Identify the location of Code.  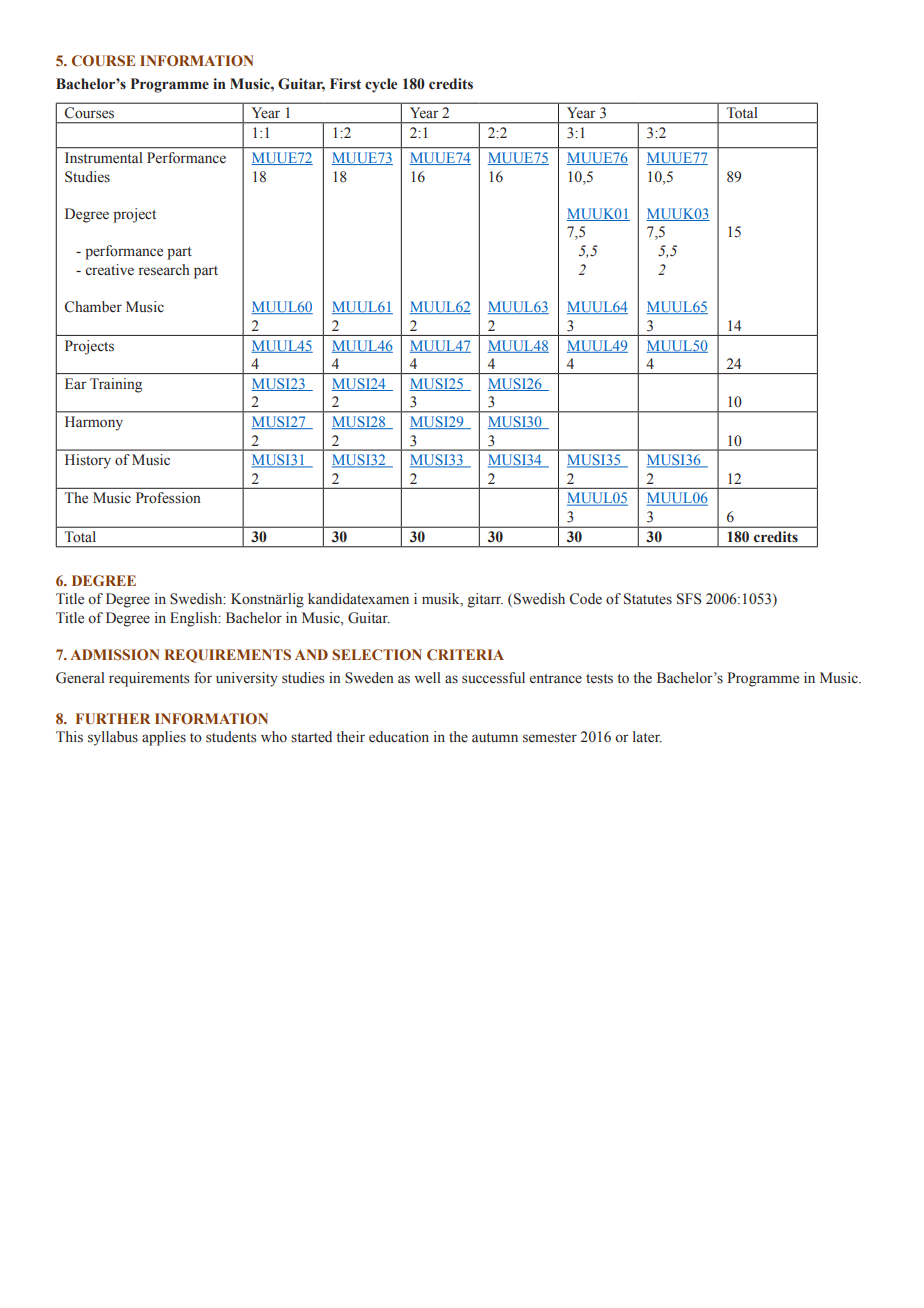
(586, 599).
